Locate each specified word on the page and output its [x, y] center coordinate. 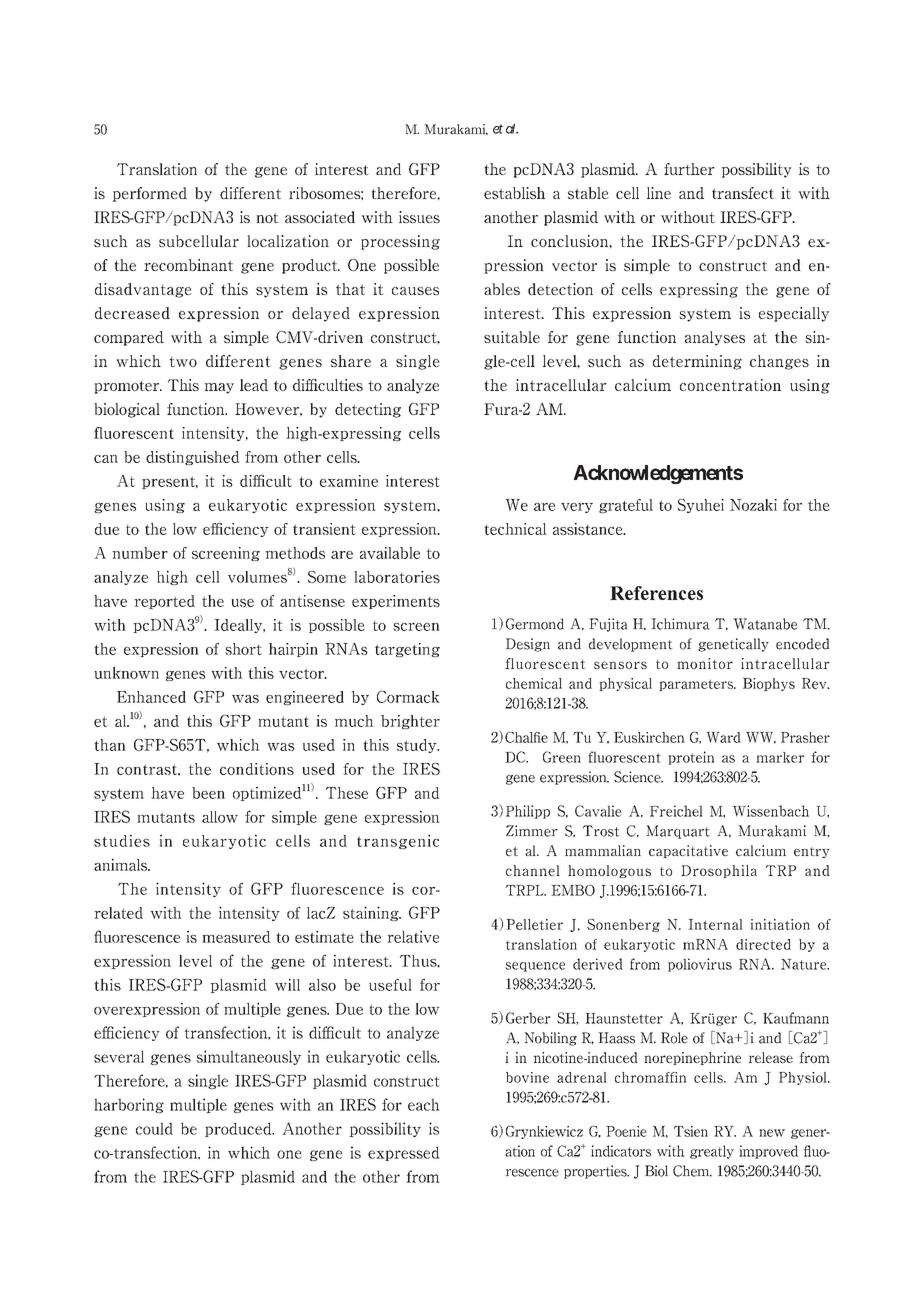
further [689, 169]
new [772, 1133]
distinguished [193, 458]
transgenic [398, 841]
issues [419, 217]
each [424, 1104]
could [154, 1128]
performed [149, 194]
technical [515, 529]
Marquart [678, 832]
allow [220, 817]
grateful [626, 506]
